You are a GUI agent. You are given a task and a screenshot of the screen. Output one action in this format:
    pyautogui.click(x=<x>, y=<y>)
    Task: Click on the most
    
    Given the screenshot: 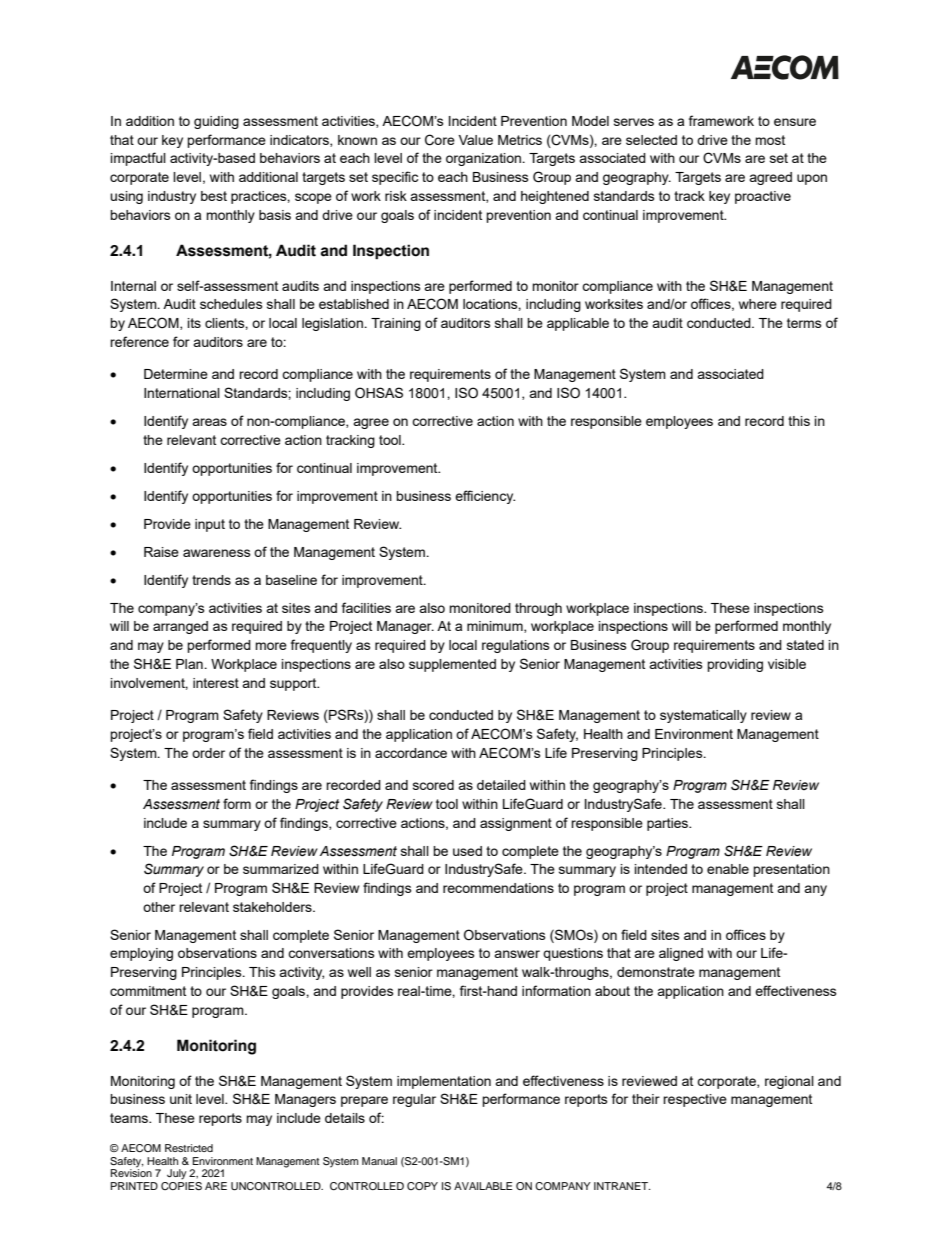 What is the action you would take?
    pyautogui.click(x=770, y=140)
